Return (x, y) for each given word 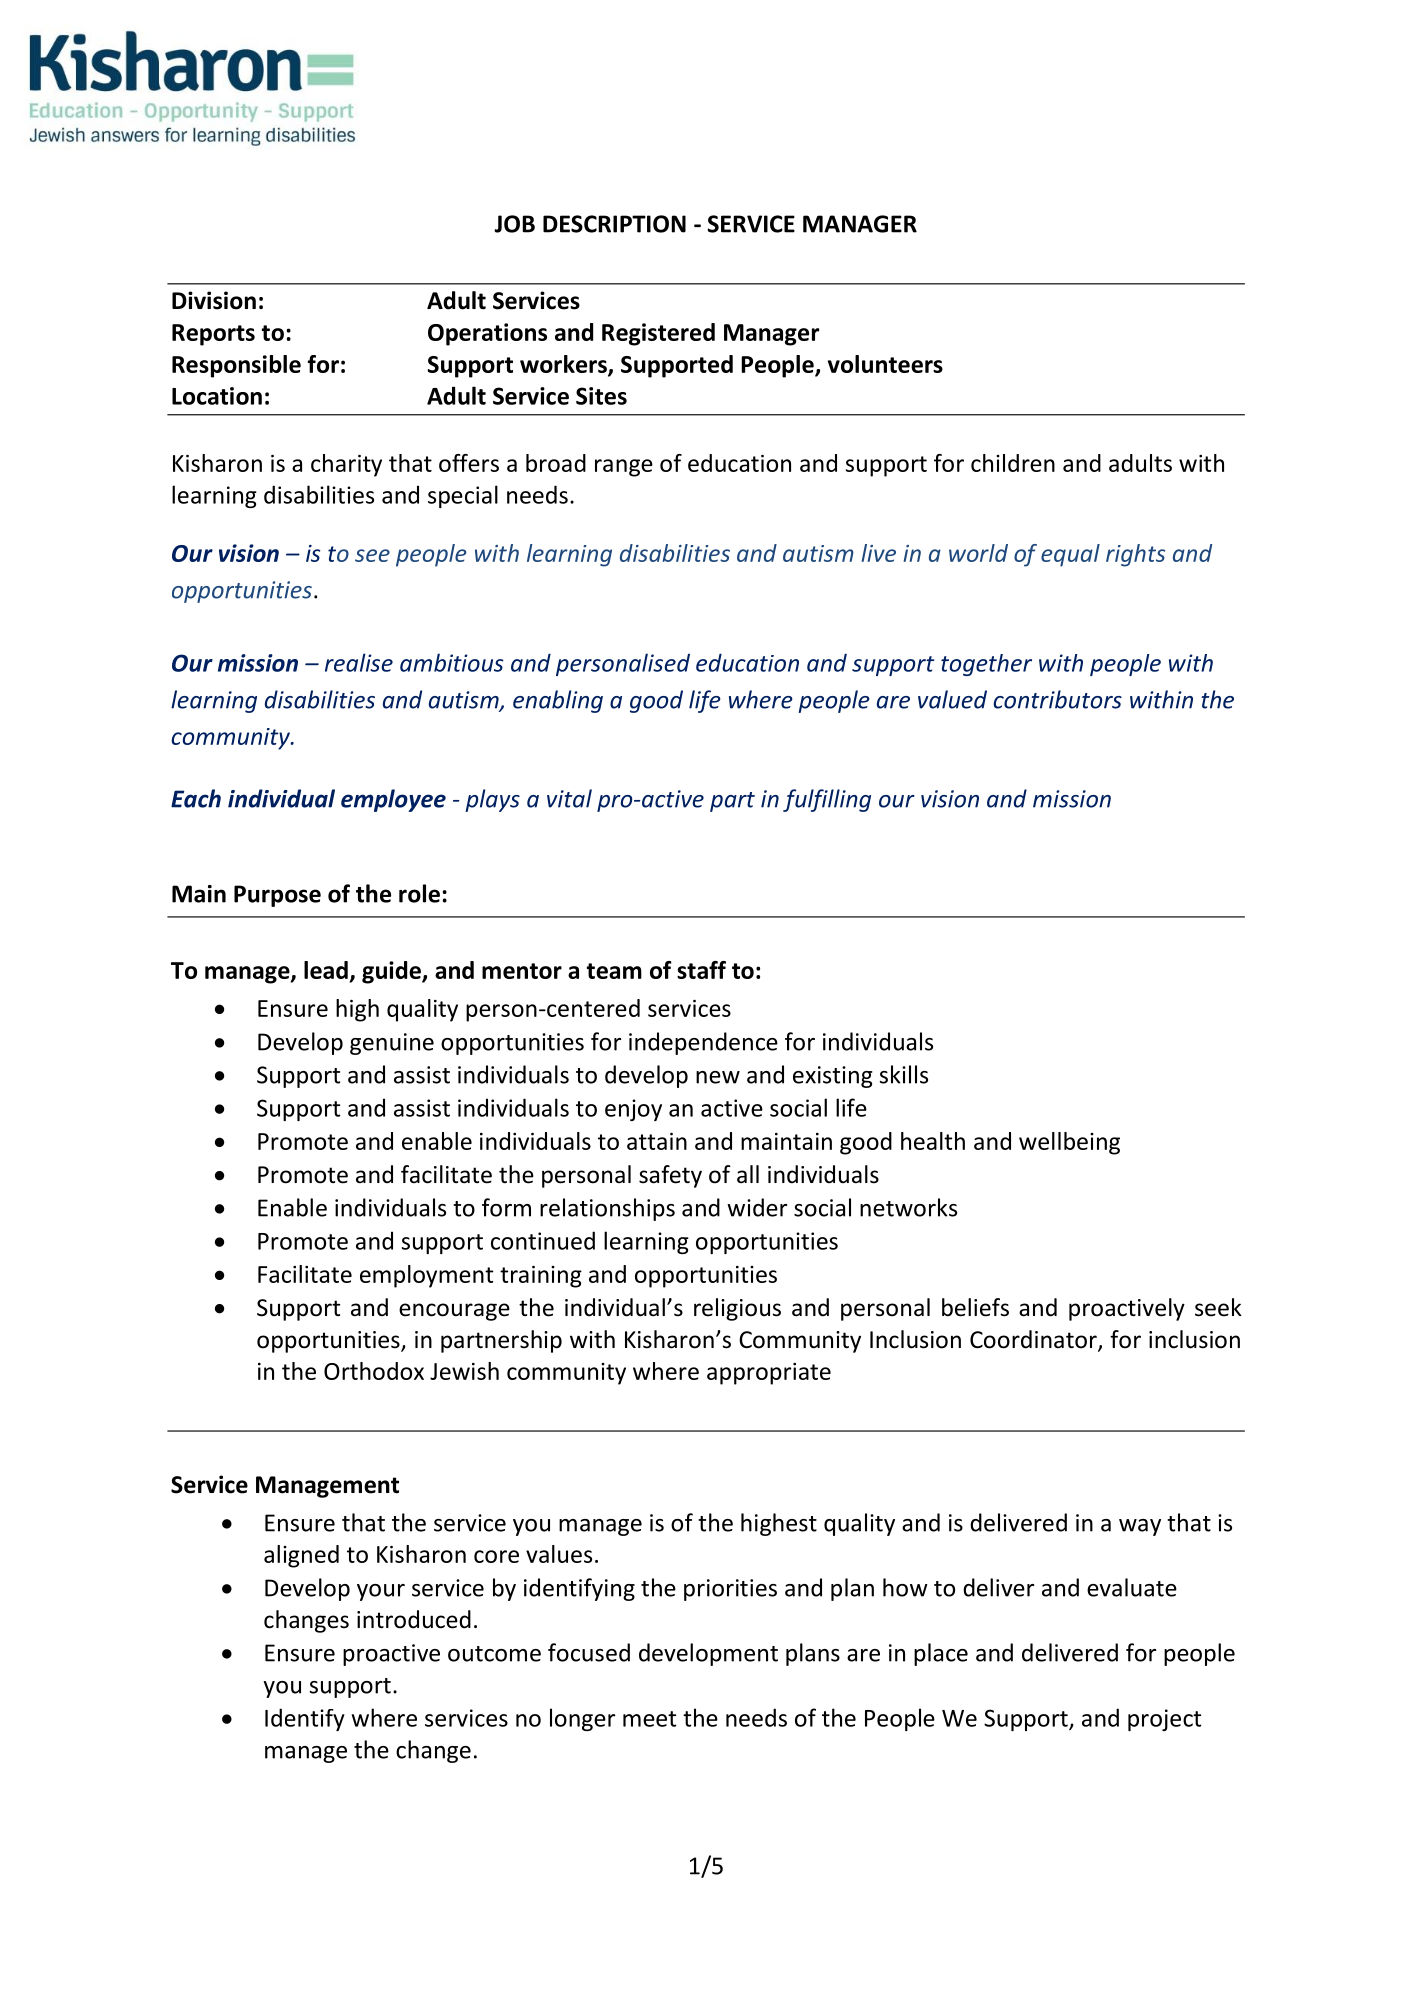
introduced (414, 1619)
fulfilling (827, 800)
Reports (213, 335)
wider (757, 1207)
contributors (1057, 699)
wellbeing (1069, 1143)
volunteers (885, 364)
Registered (658, 334)
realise (359, 662)
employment (426, 1276)
